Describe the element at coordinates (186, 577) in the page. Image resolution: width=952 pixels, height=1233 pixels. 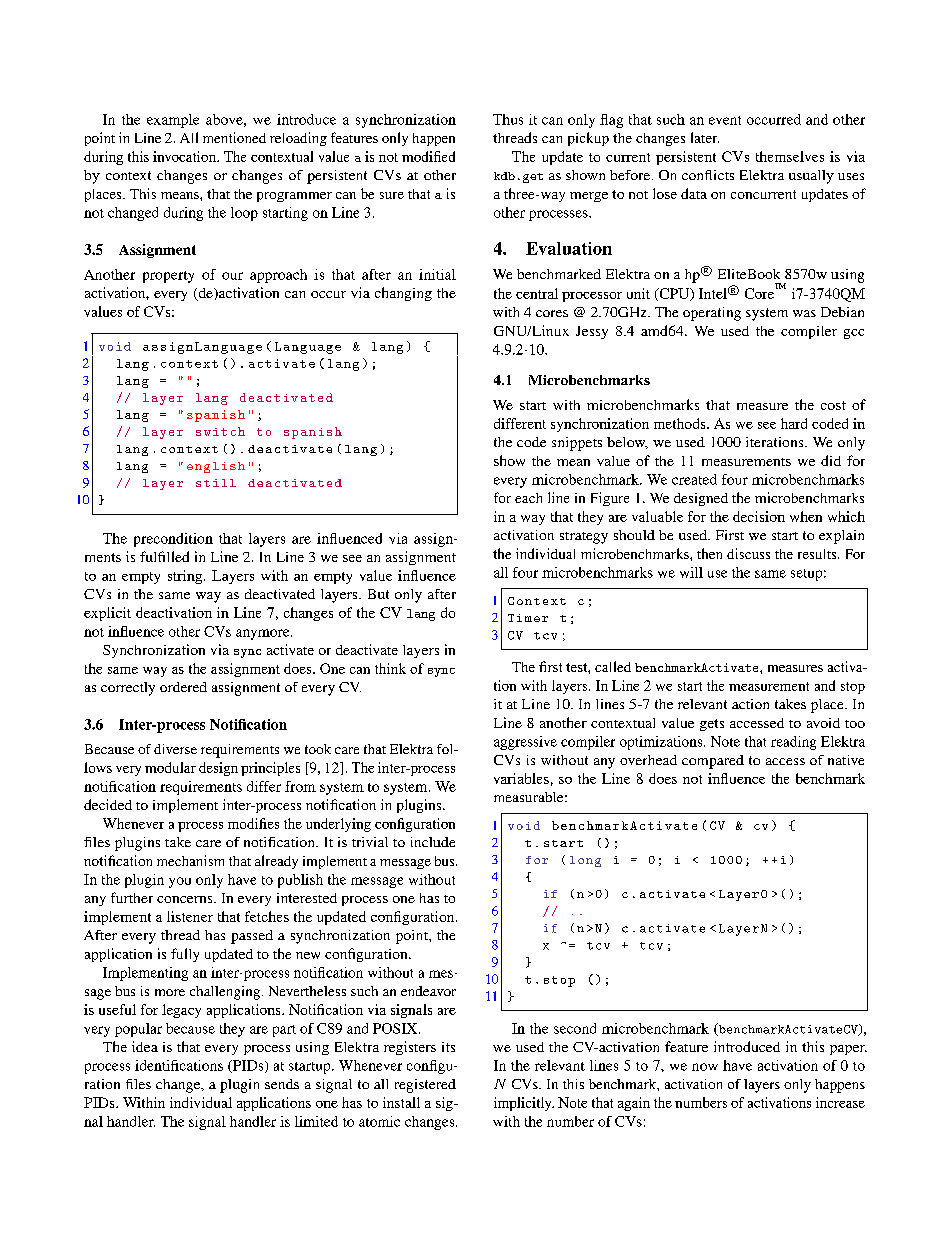
I see `string` at that location.
